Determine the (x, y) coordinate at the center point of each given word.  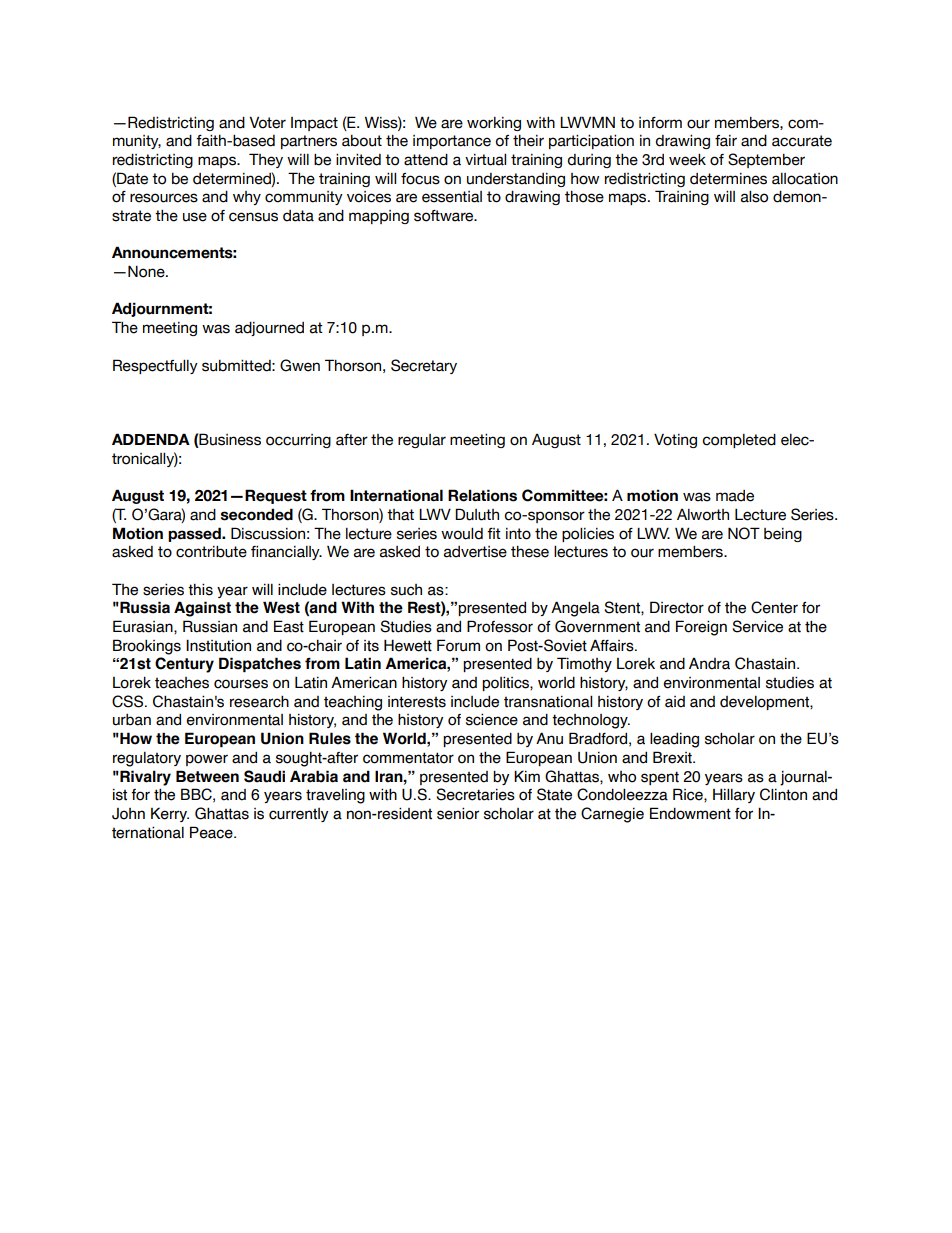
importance (452, 142)
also (754, 197)
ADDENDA (151, 439)
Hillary (734, 795)
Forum (458, 645)
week (687, 160)
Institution (218, 645)
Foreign (701, 628)
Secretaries (475, 794)
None (147, 271)
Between (207, 776)
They (266, 160)
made (735, 496)
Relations (482, 495)
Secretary (424, 366)
